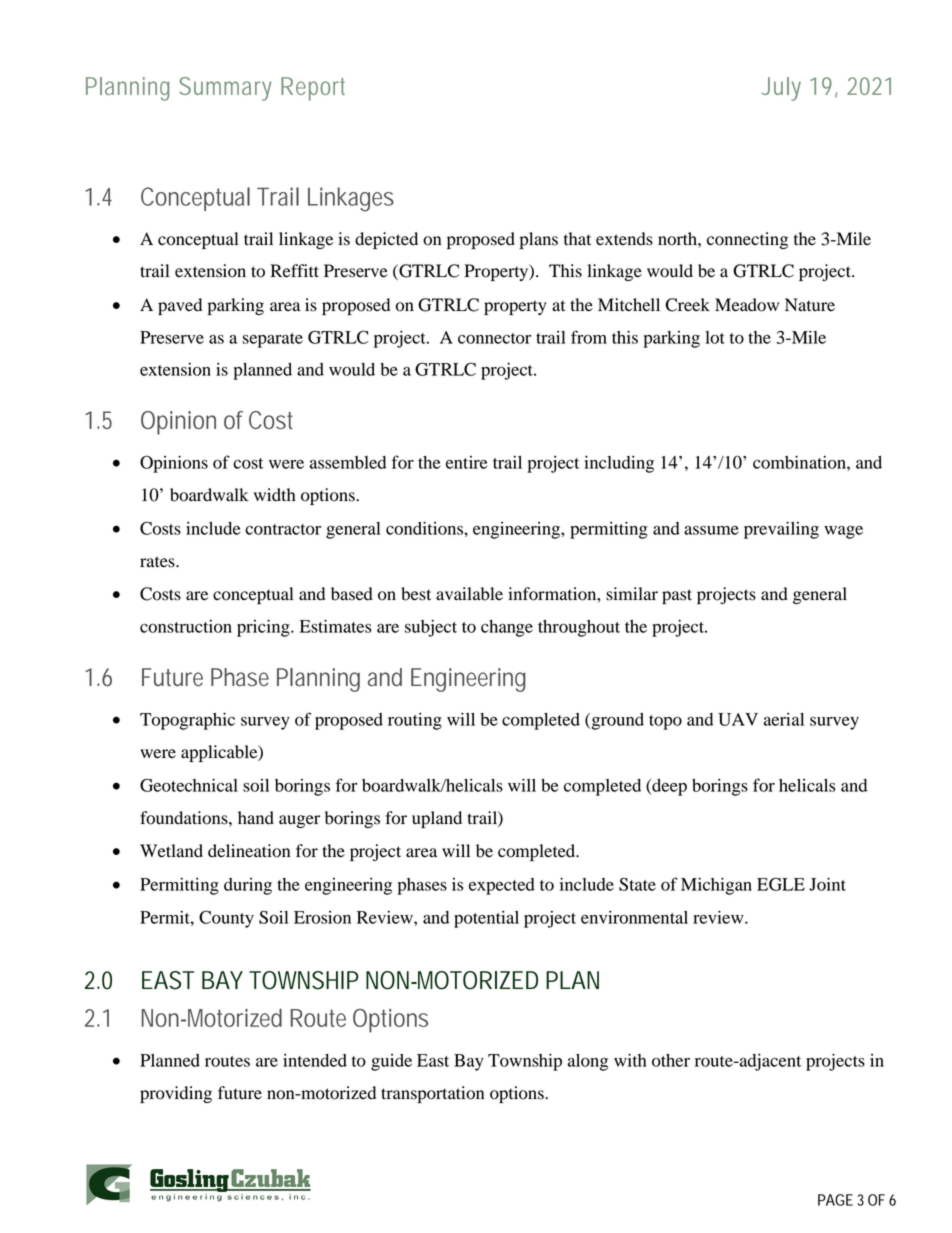 The height and width of the screenshot is (1233, 952). What do you see at coordinates (781, 530) in the screenshot?
I see `prevailing` at bounding box center [781, 530].
